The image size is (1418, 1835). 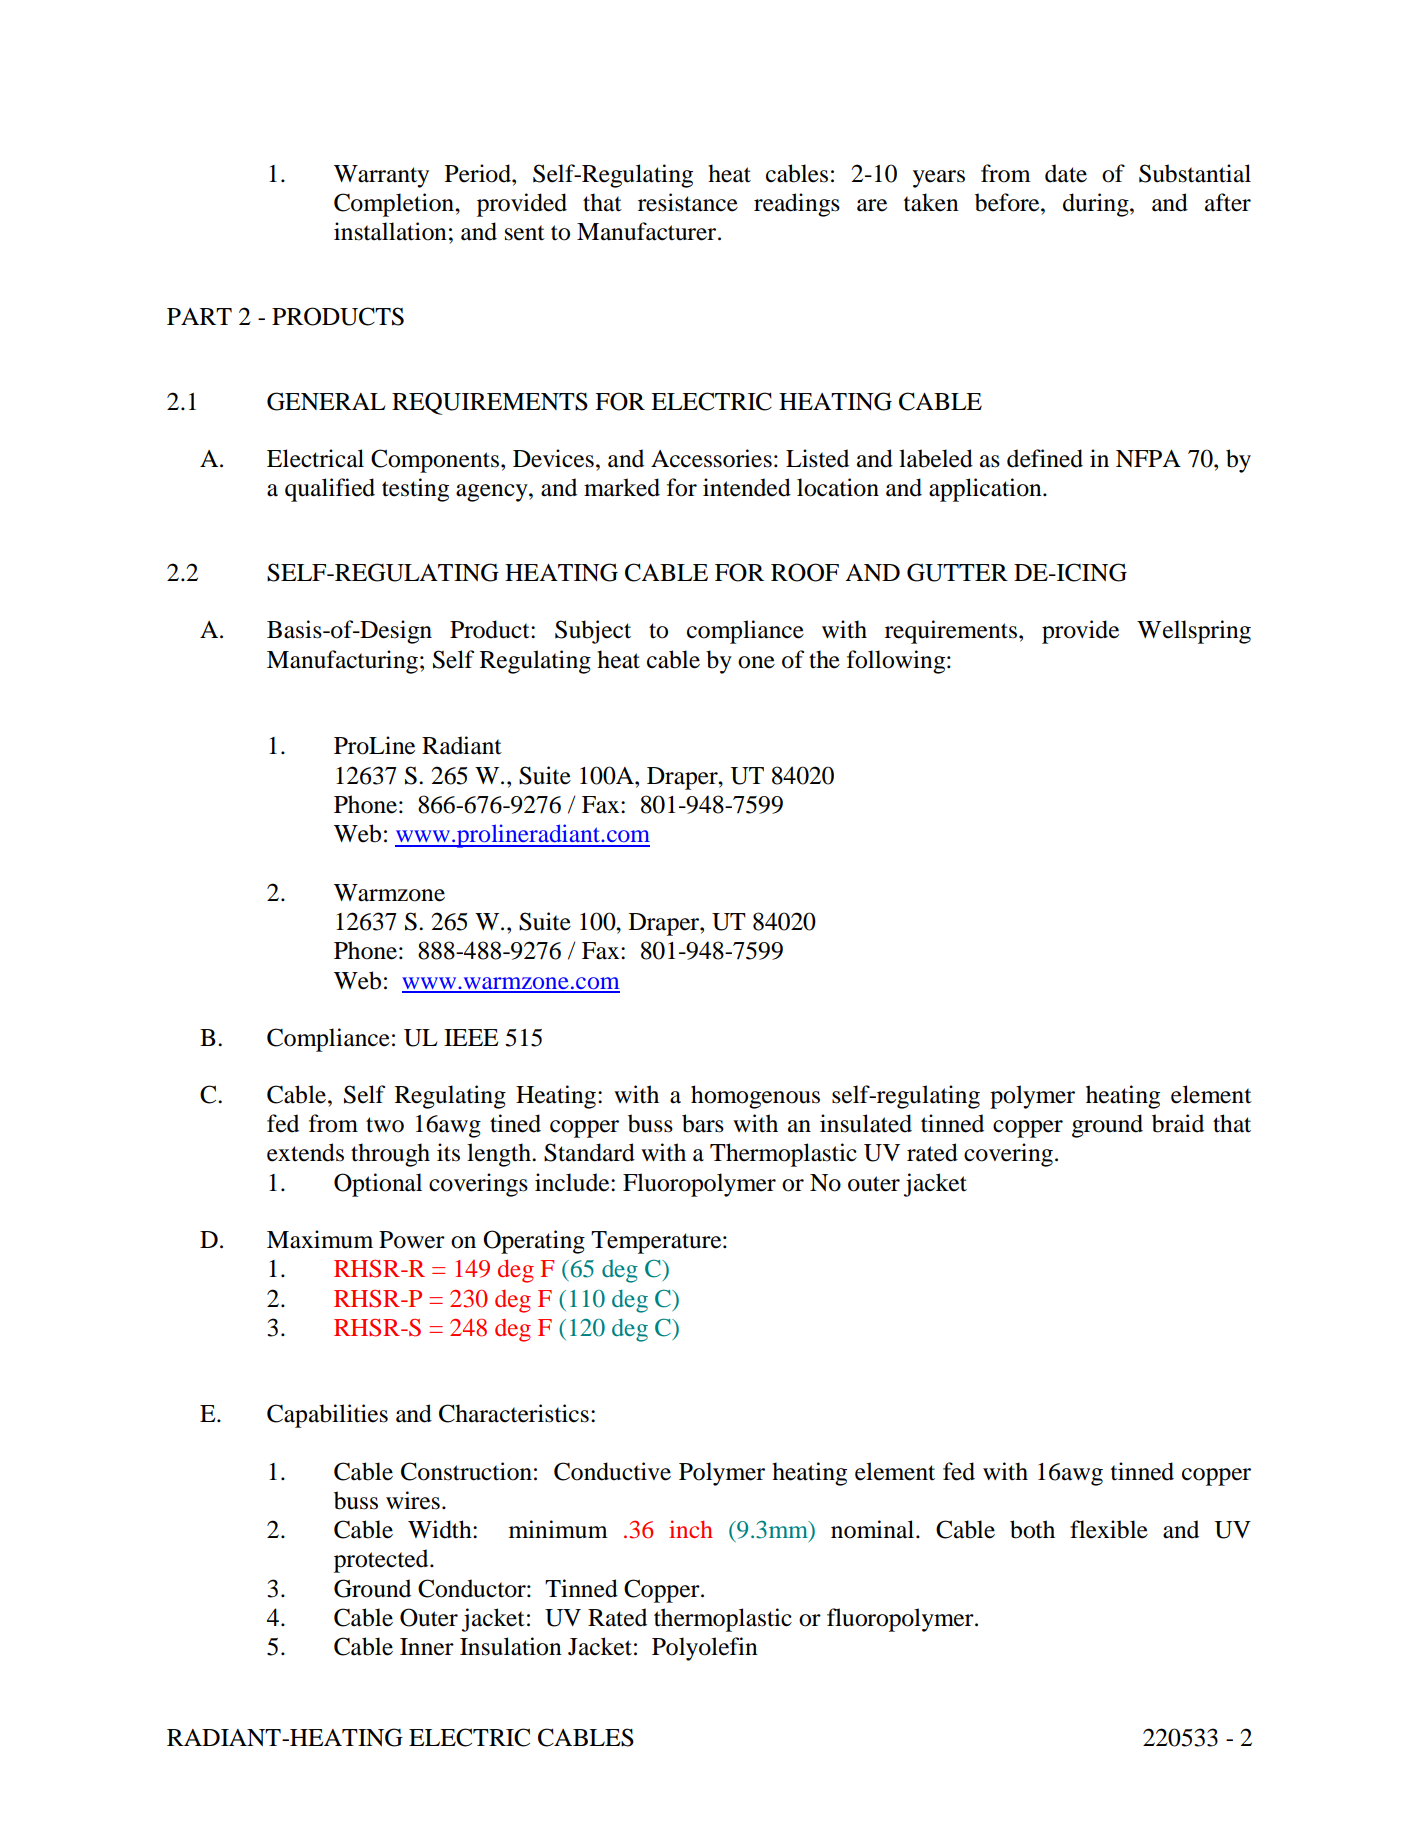 What do you see at coordinates (703, 1123) in the page?
I see `bars` at bounding box center [703, 1123].
